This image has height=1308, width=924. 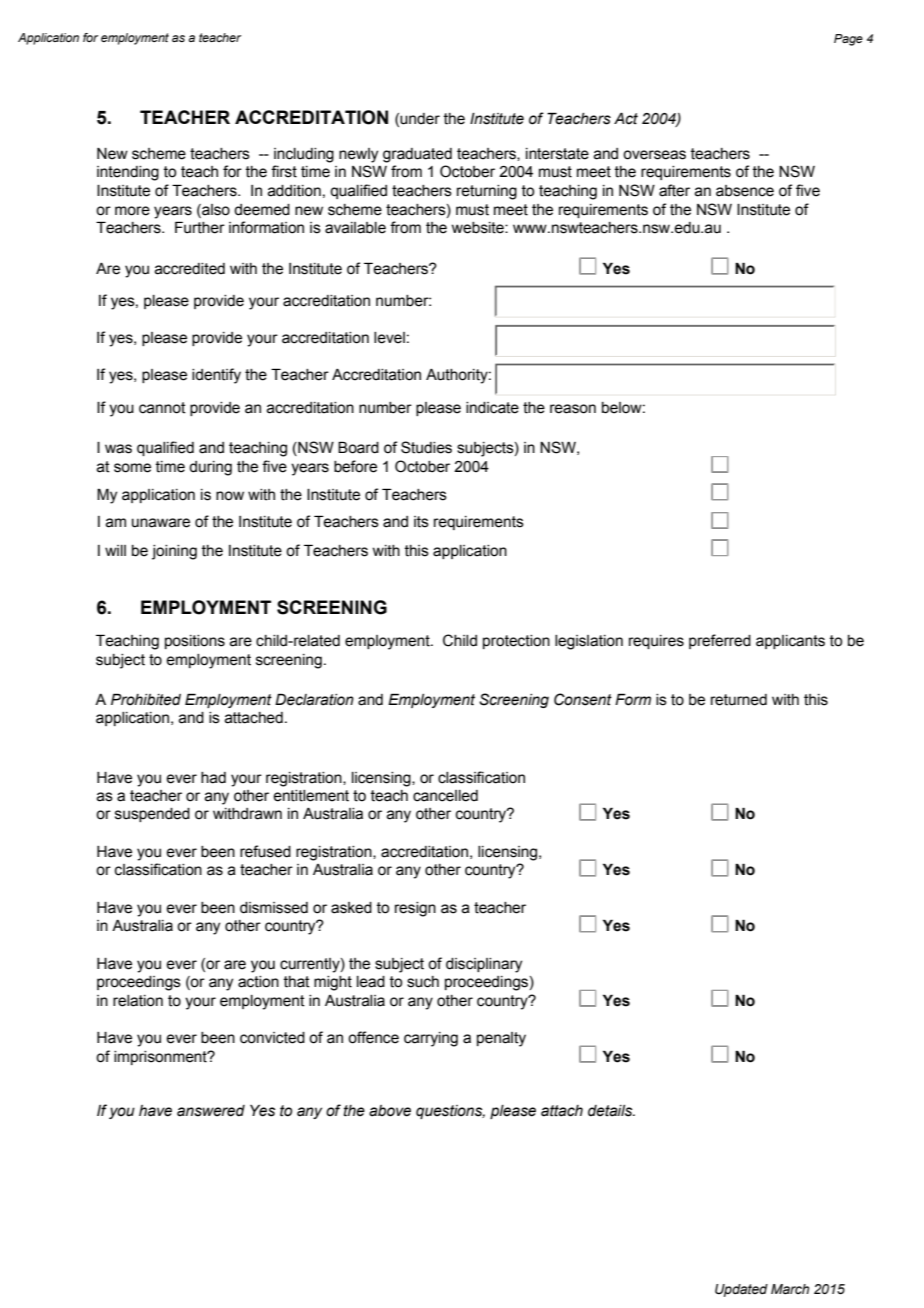 I want to click on Page, so click(x=848, y=40).
